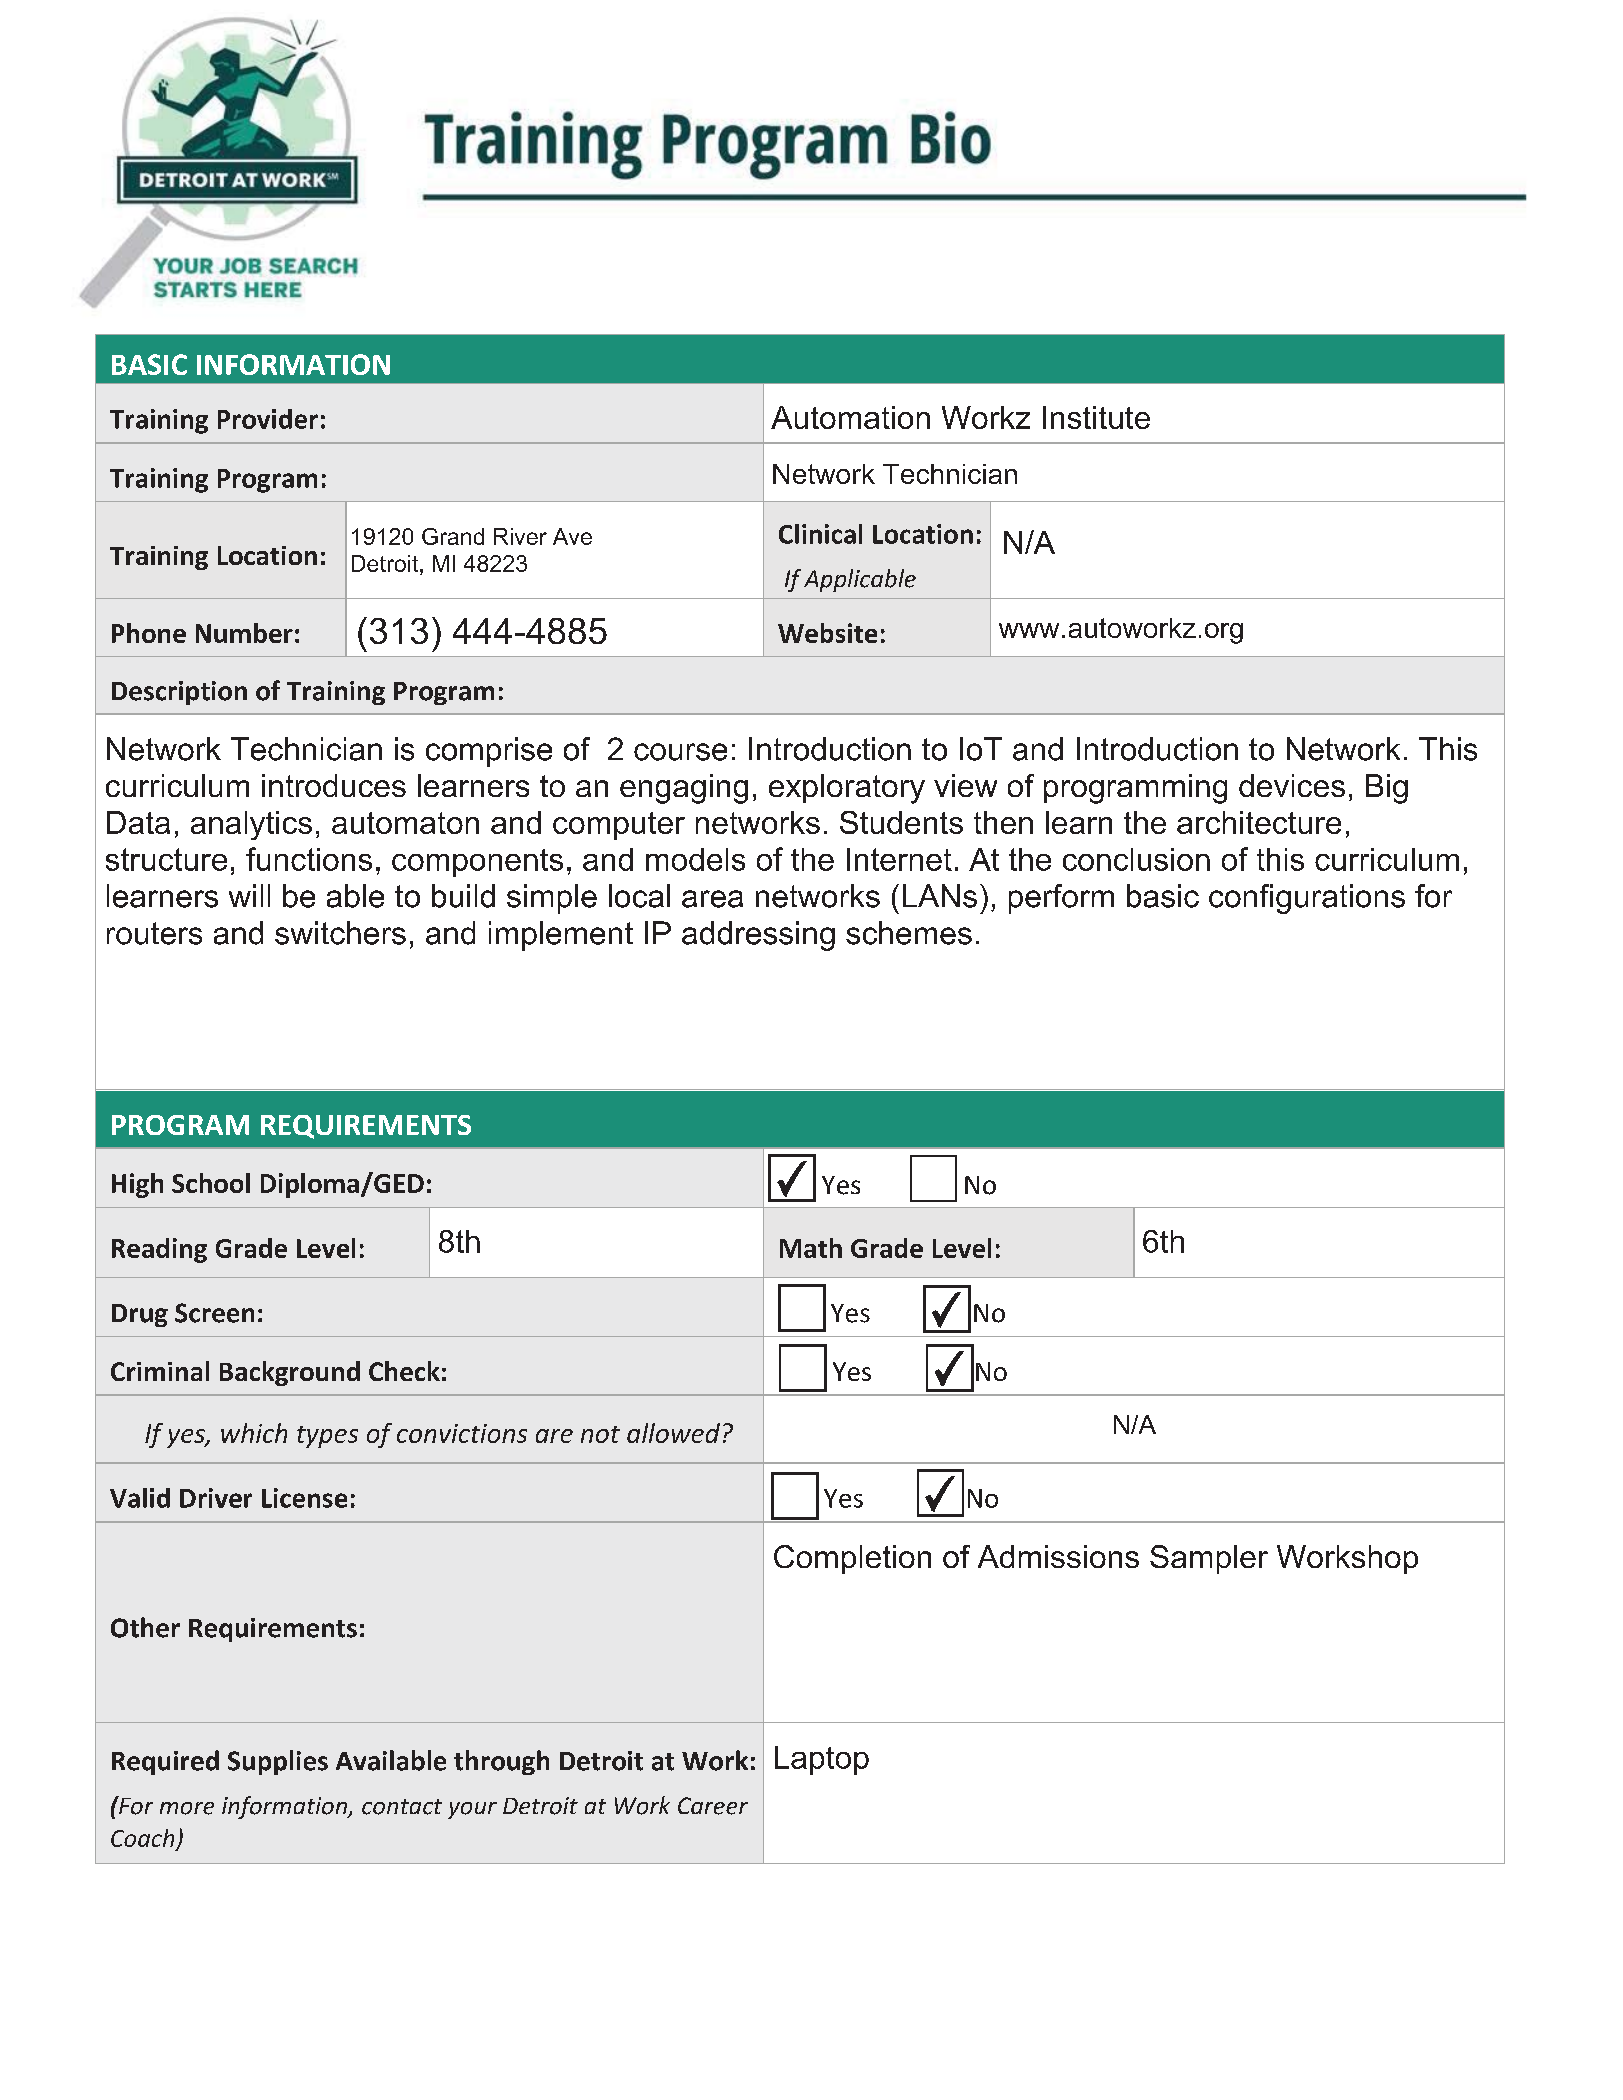 The height and width of the document is (2100, 1623). What do you see at coordinates (278, 1762) in the document?
I see `Supplies` at bounding box center [278, 1762].
